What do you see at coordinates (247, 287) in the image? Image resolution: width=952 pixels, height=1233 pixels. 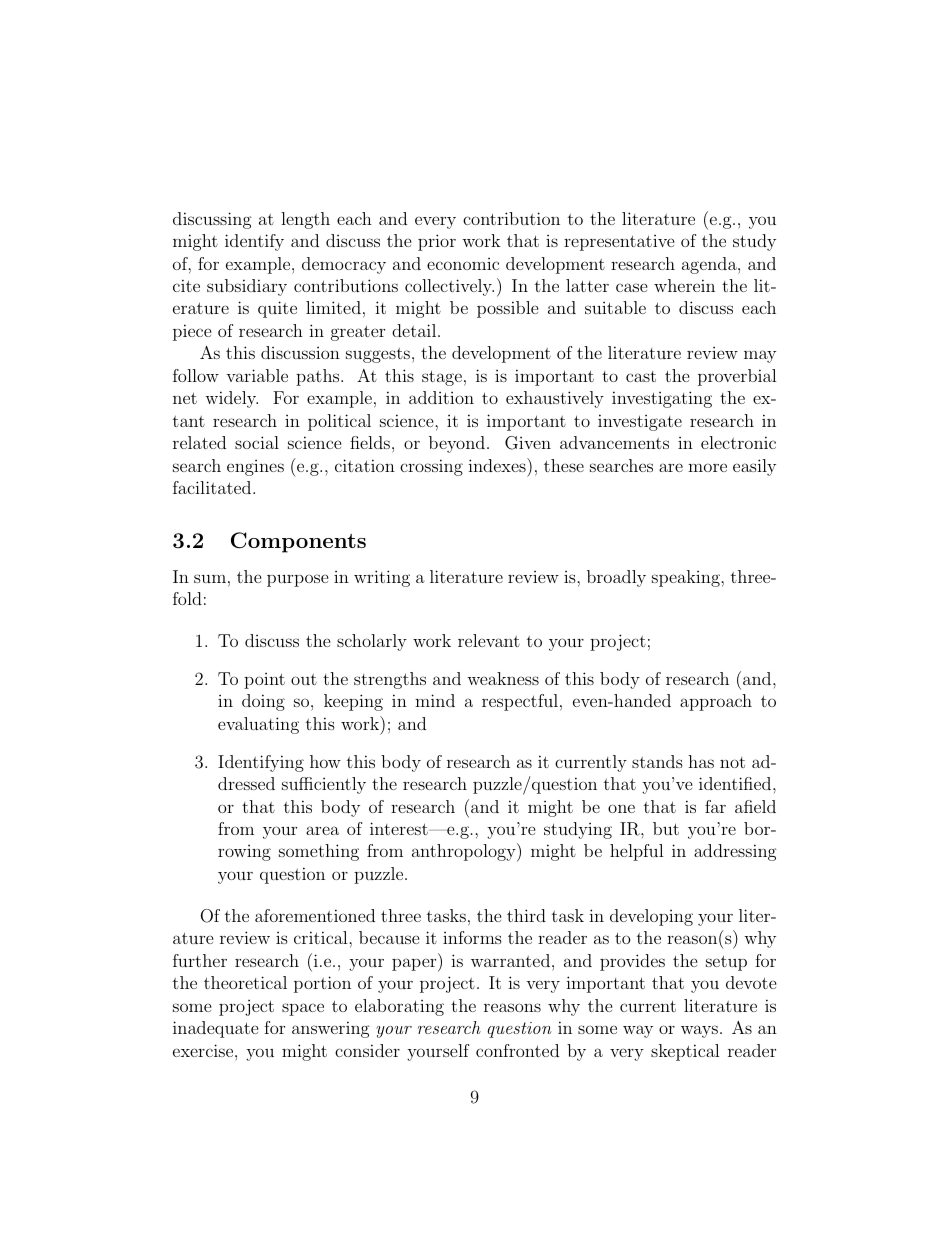 I see `subsidiary` at bounding box center [247, 287].
